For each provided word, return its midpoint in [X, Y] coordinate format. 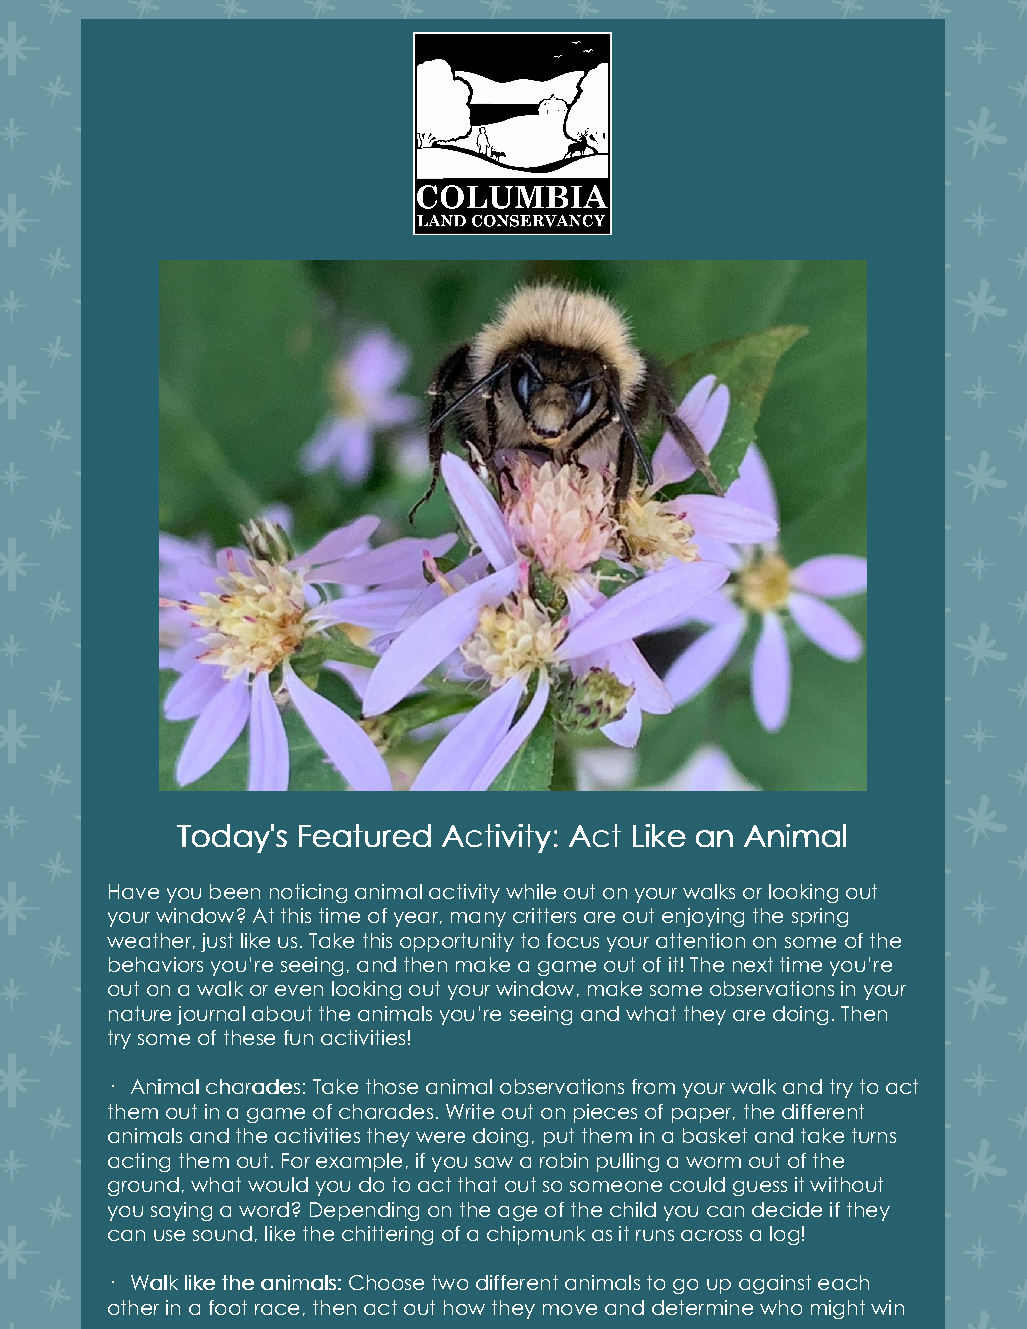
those [392, 1086]
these [249, 1037]
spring [820, 917]
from [653, 1086]
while [531, 891]
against [775, 1284]
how [464, 1307]
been [235, 891]
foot [228, 1307]
